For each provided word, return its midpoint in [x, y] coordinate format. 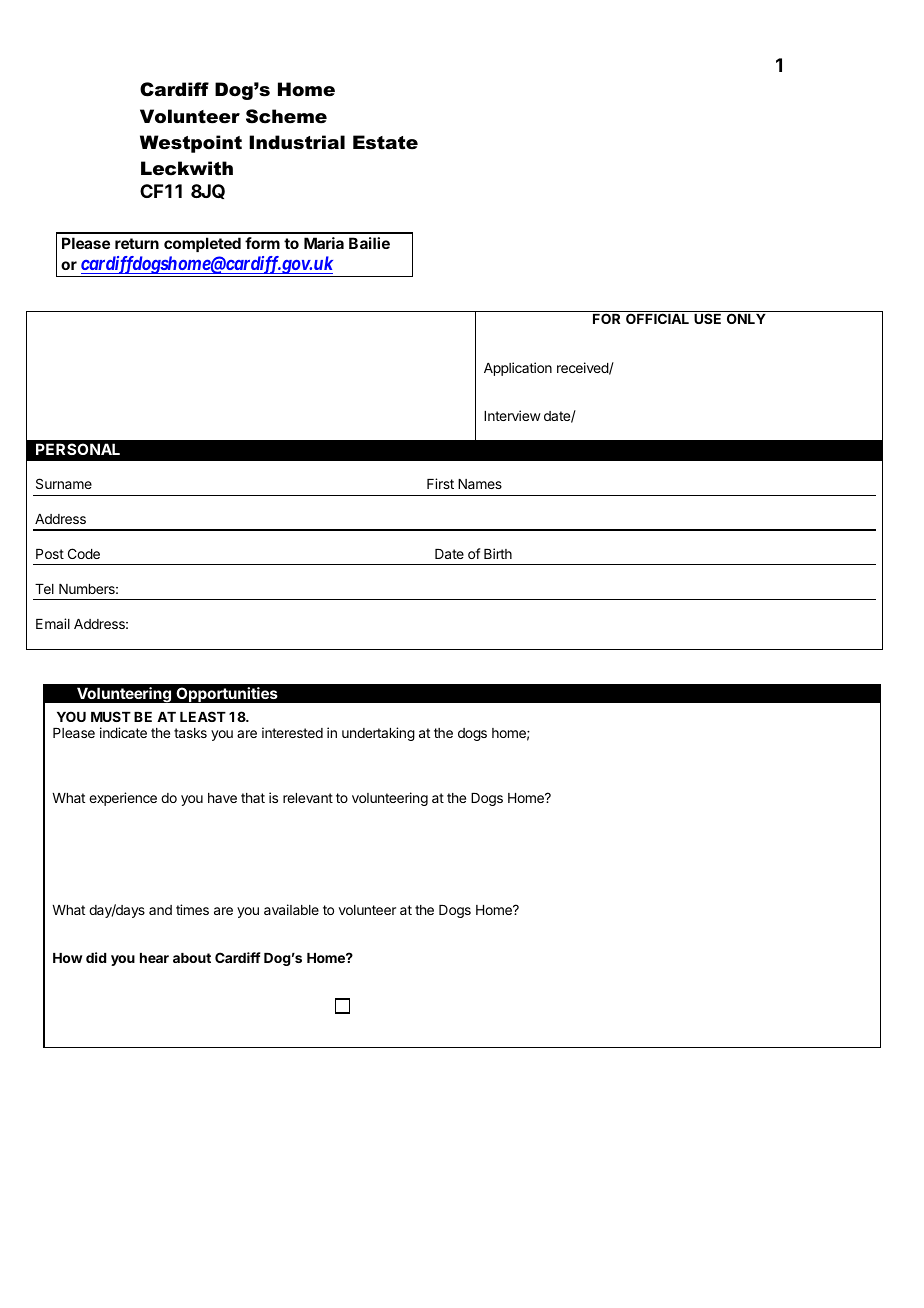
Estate [385, 142]
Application [518, 369]
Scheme [286, 116]
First [440, 483]
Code [84, 553]
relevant [308, 798]
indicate [123, 732]
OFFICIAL [657, 318]
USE [707, 318]
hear [154, 958]
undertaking [378, 734]
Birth [498, 553]
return [137, 243]
